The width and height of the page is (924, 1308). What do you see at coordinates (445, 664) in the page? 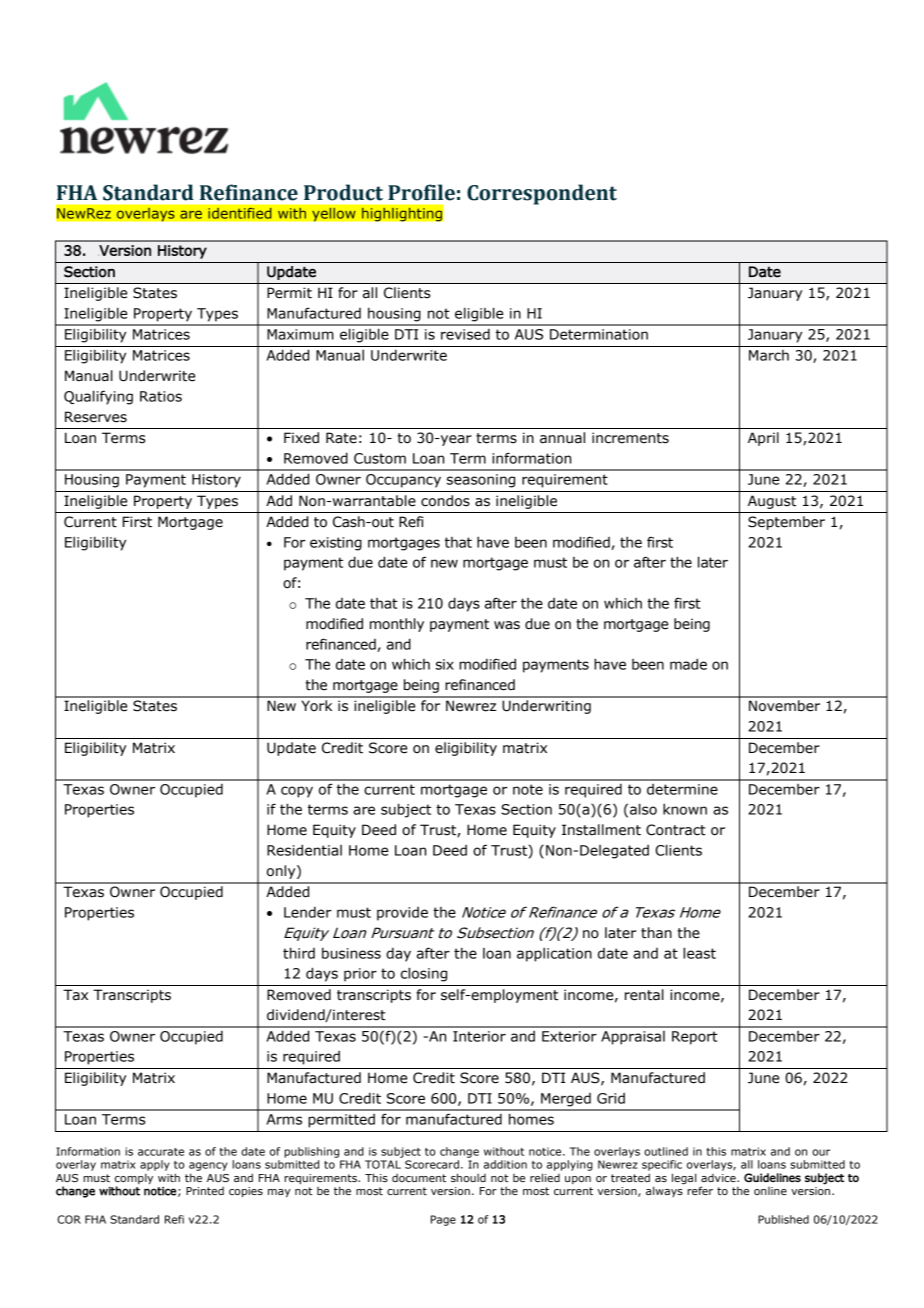
I see `six` at bounding box center [445, 664].
